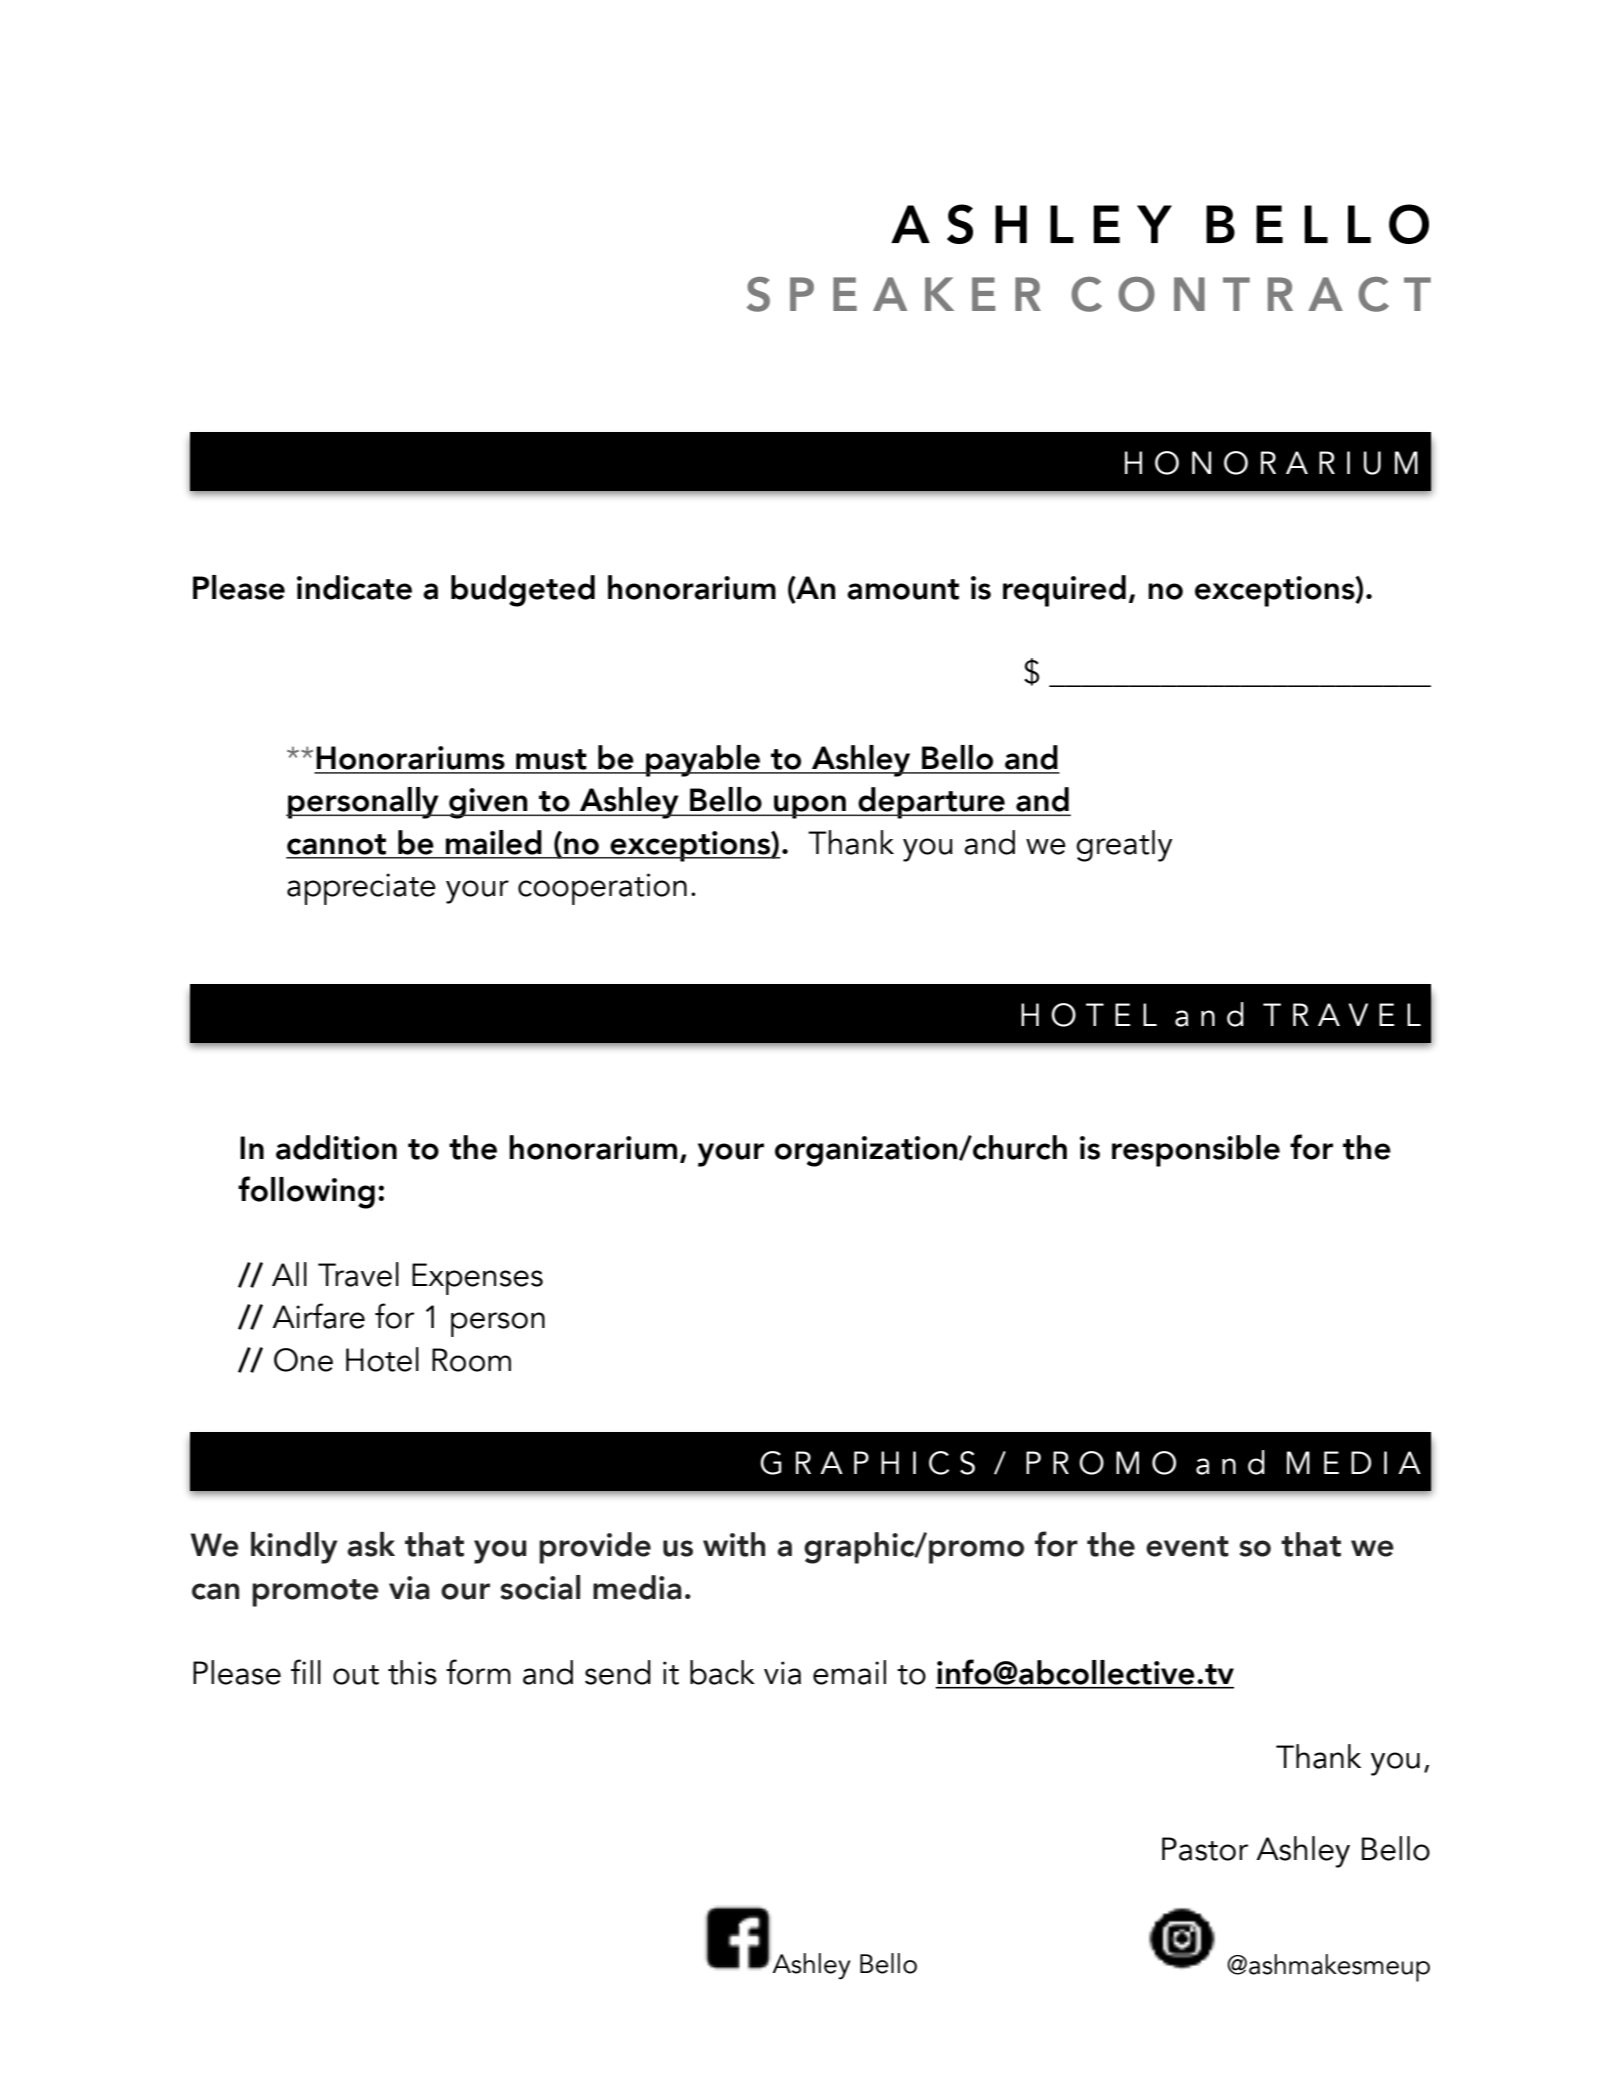 This document has width=1622, height=2100. What do you see at coordinates (477, 1279) in the document?
I see `Expenses` at bounding box center [477, 1279].
